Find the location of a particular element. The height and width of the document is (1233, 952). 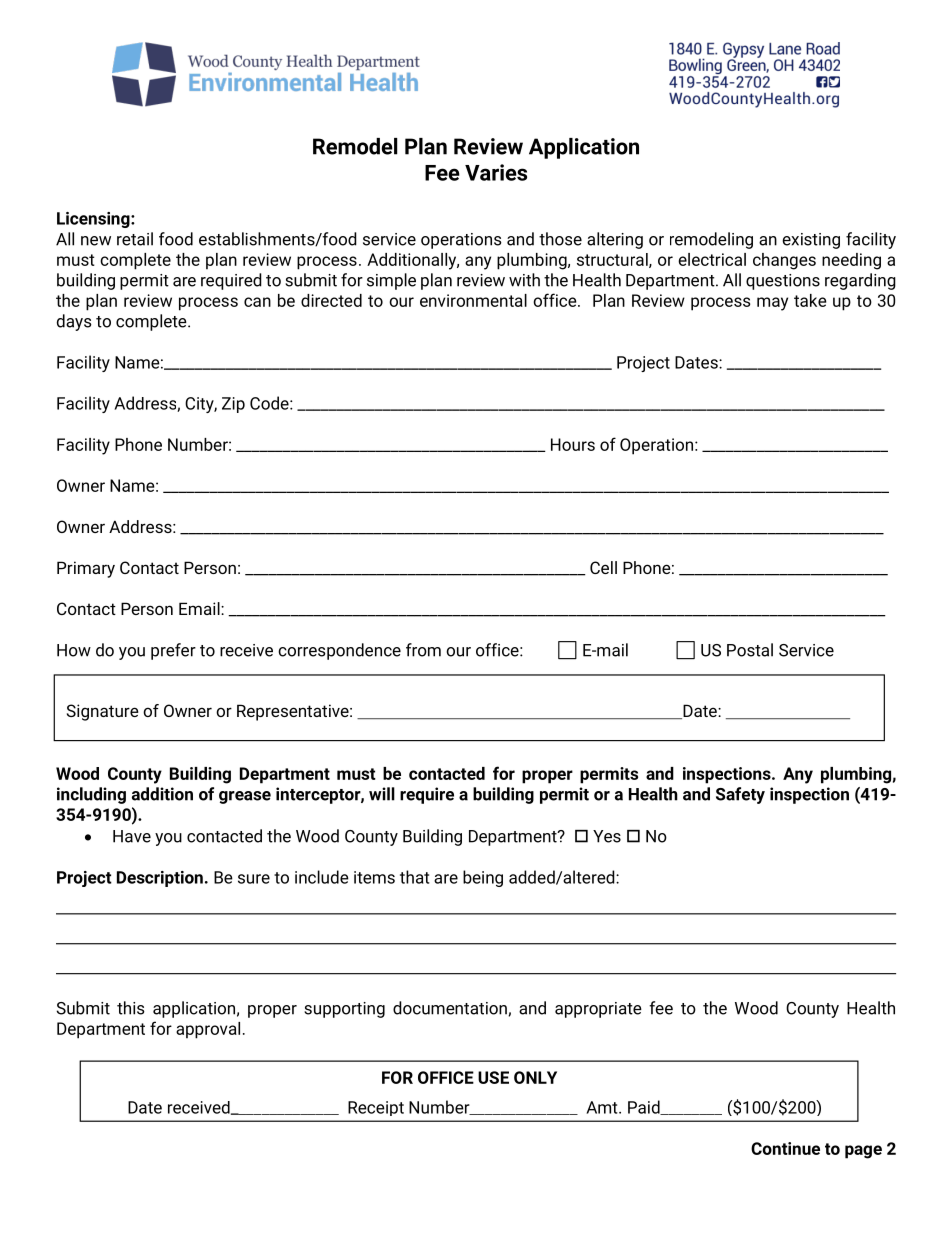

retail is located at coordinates (135, 239).
